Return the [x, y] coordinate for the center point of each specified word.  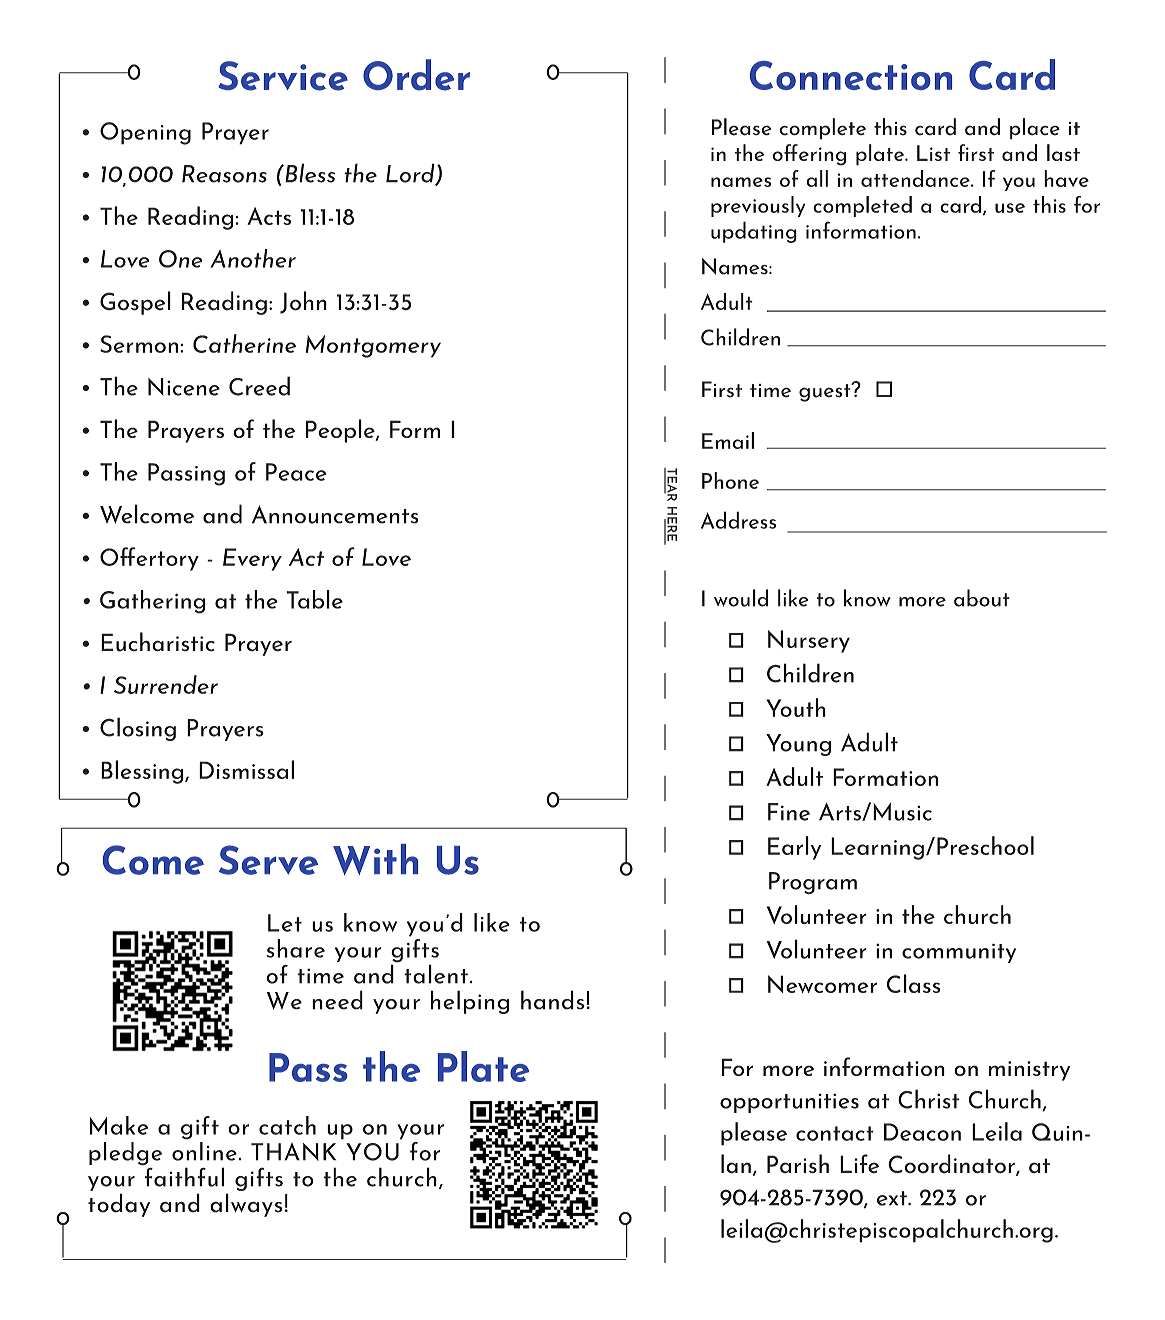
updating [754, 232]
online [204, 1150]
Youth [796, 707]
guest [826, 392]
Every [252, 559]
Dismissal [246, 769]
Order [416, 75]
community [959, 953]
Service [283, 76]
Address [738, 520]
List [933, 153]
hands [552, 1000]
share [296, 948]
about [982, 598]
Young [798, 745]
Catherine [244, 343]
